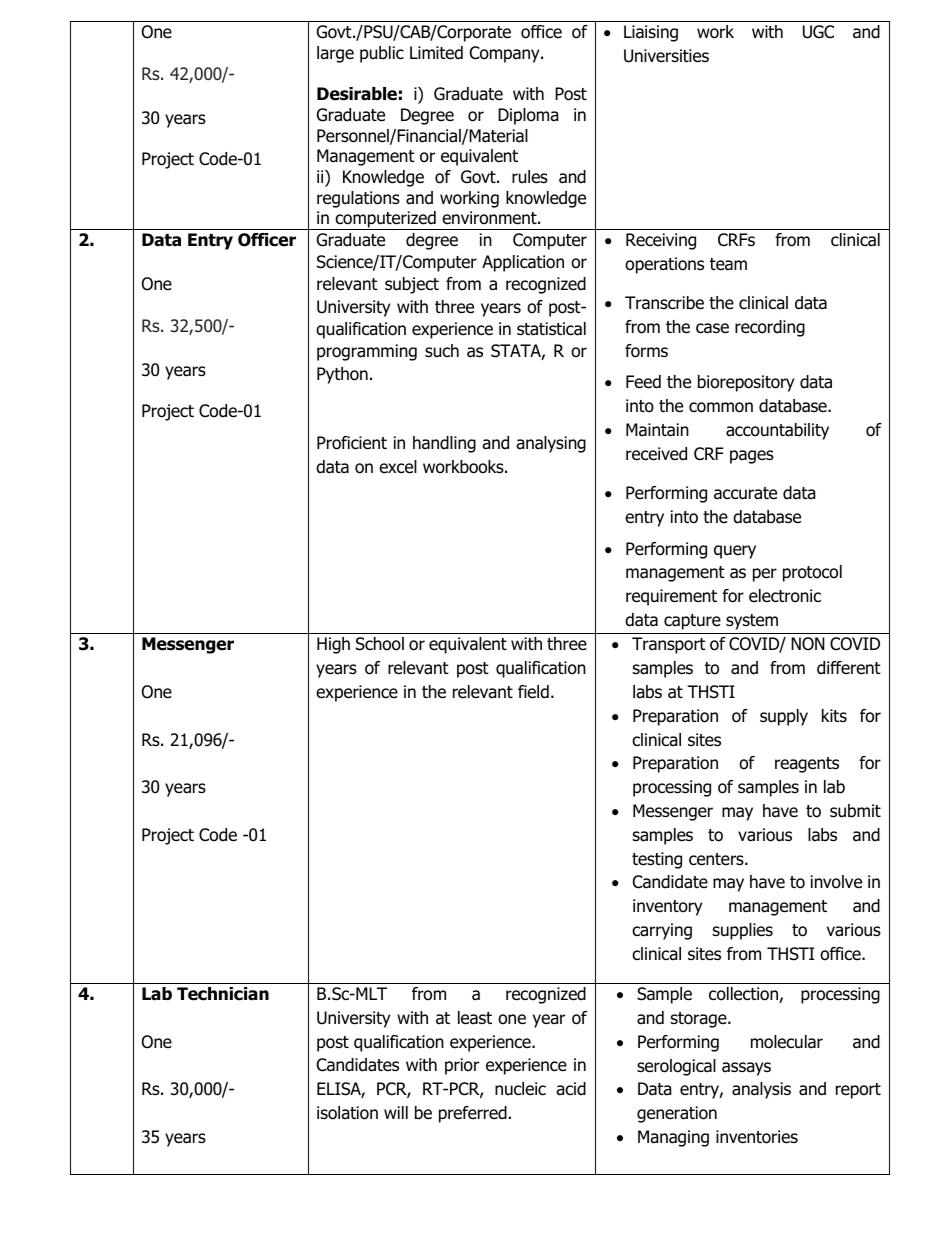 The image size is (952, 1233). Describe the element at coordinates (533, 692) in the screenshot. I see `field` at that location.
